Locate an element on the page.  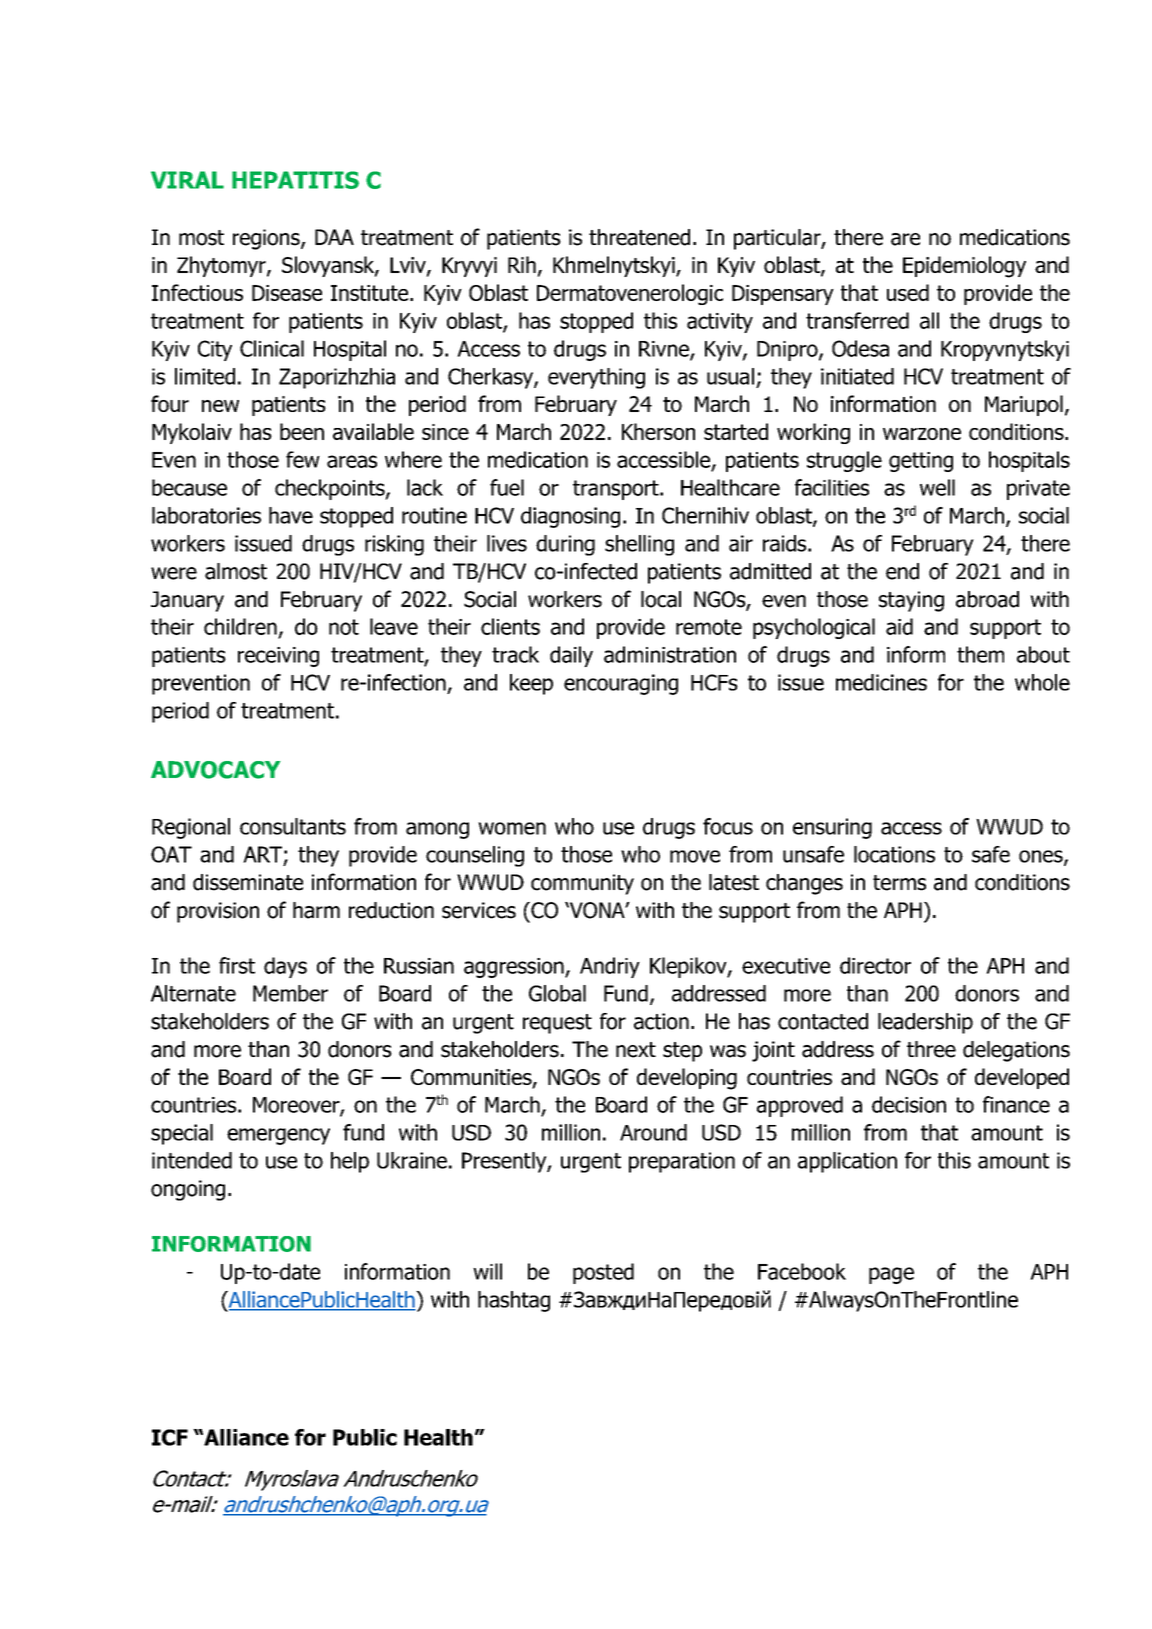
consultants is located at coordinates (293, 826).
